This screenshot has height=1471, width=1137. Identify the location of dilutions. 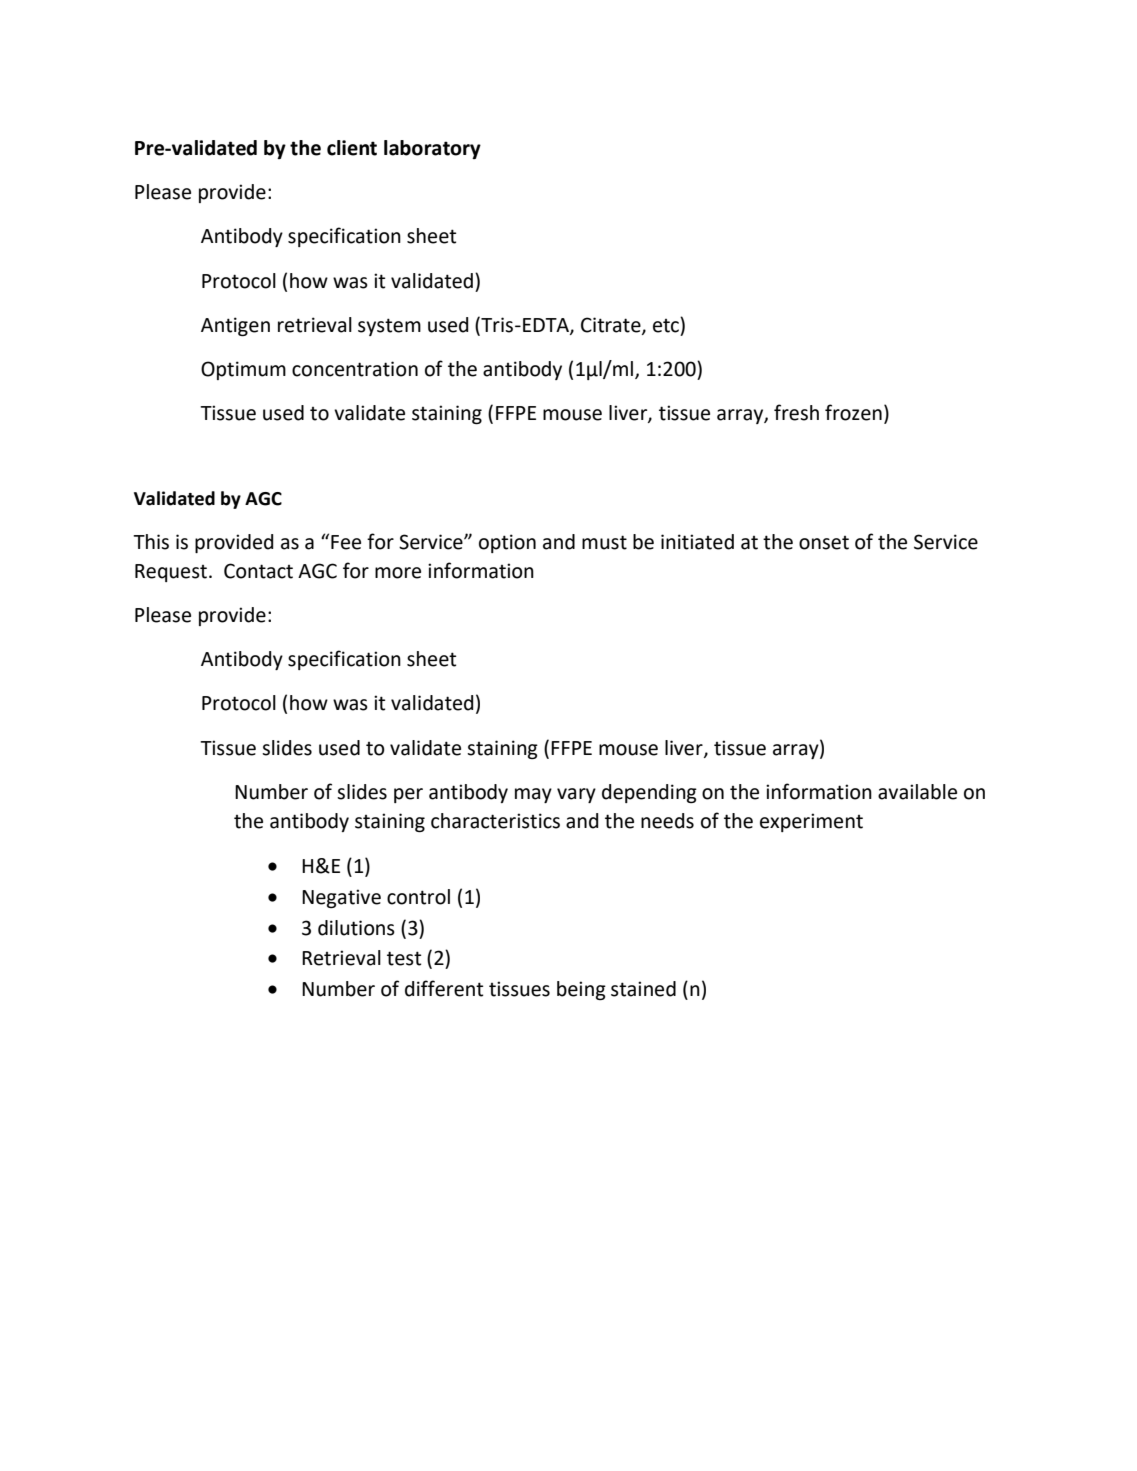
(356, 928).
